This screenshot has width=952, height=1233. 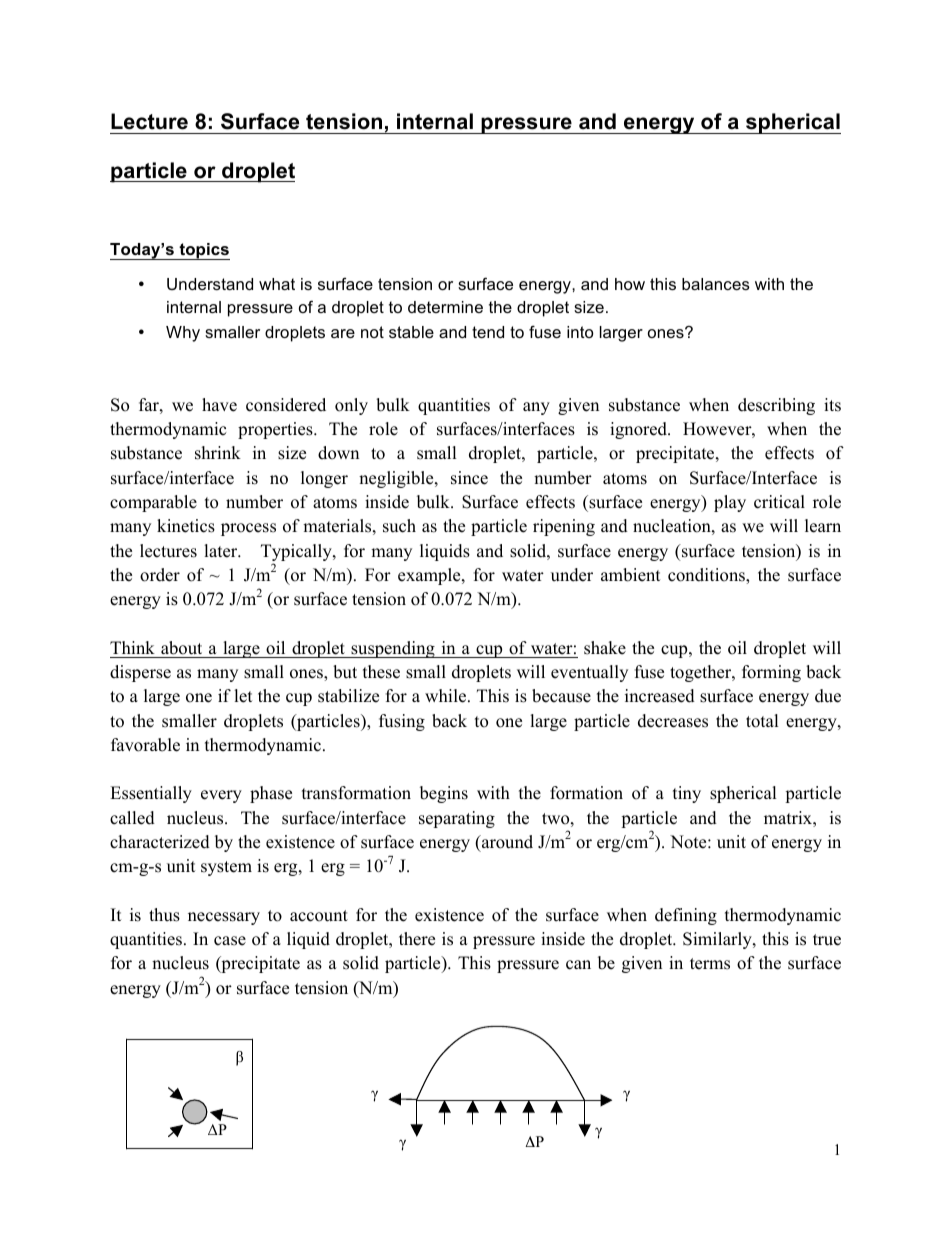 What do you see at coordinates (430, 576) in the screenshot?
I see `example` at bounding box center [430, 576].
